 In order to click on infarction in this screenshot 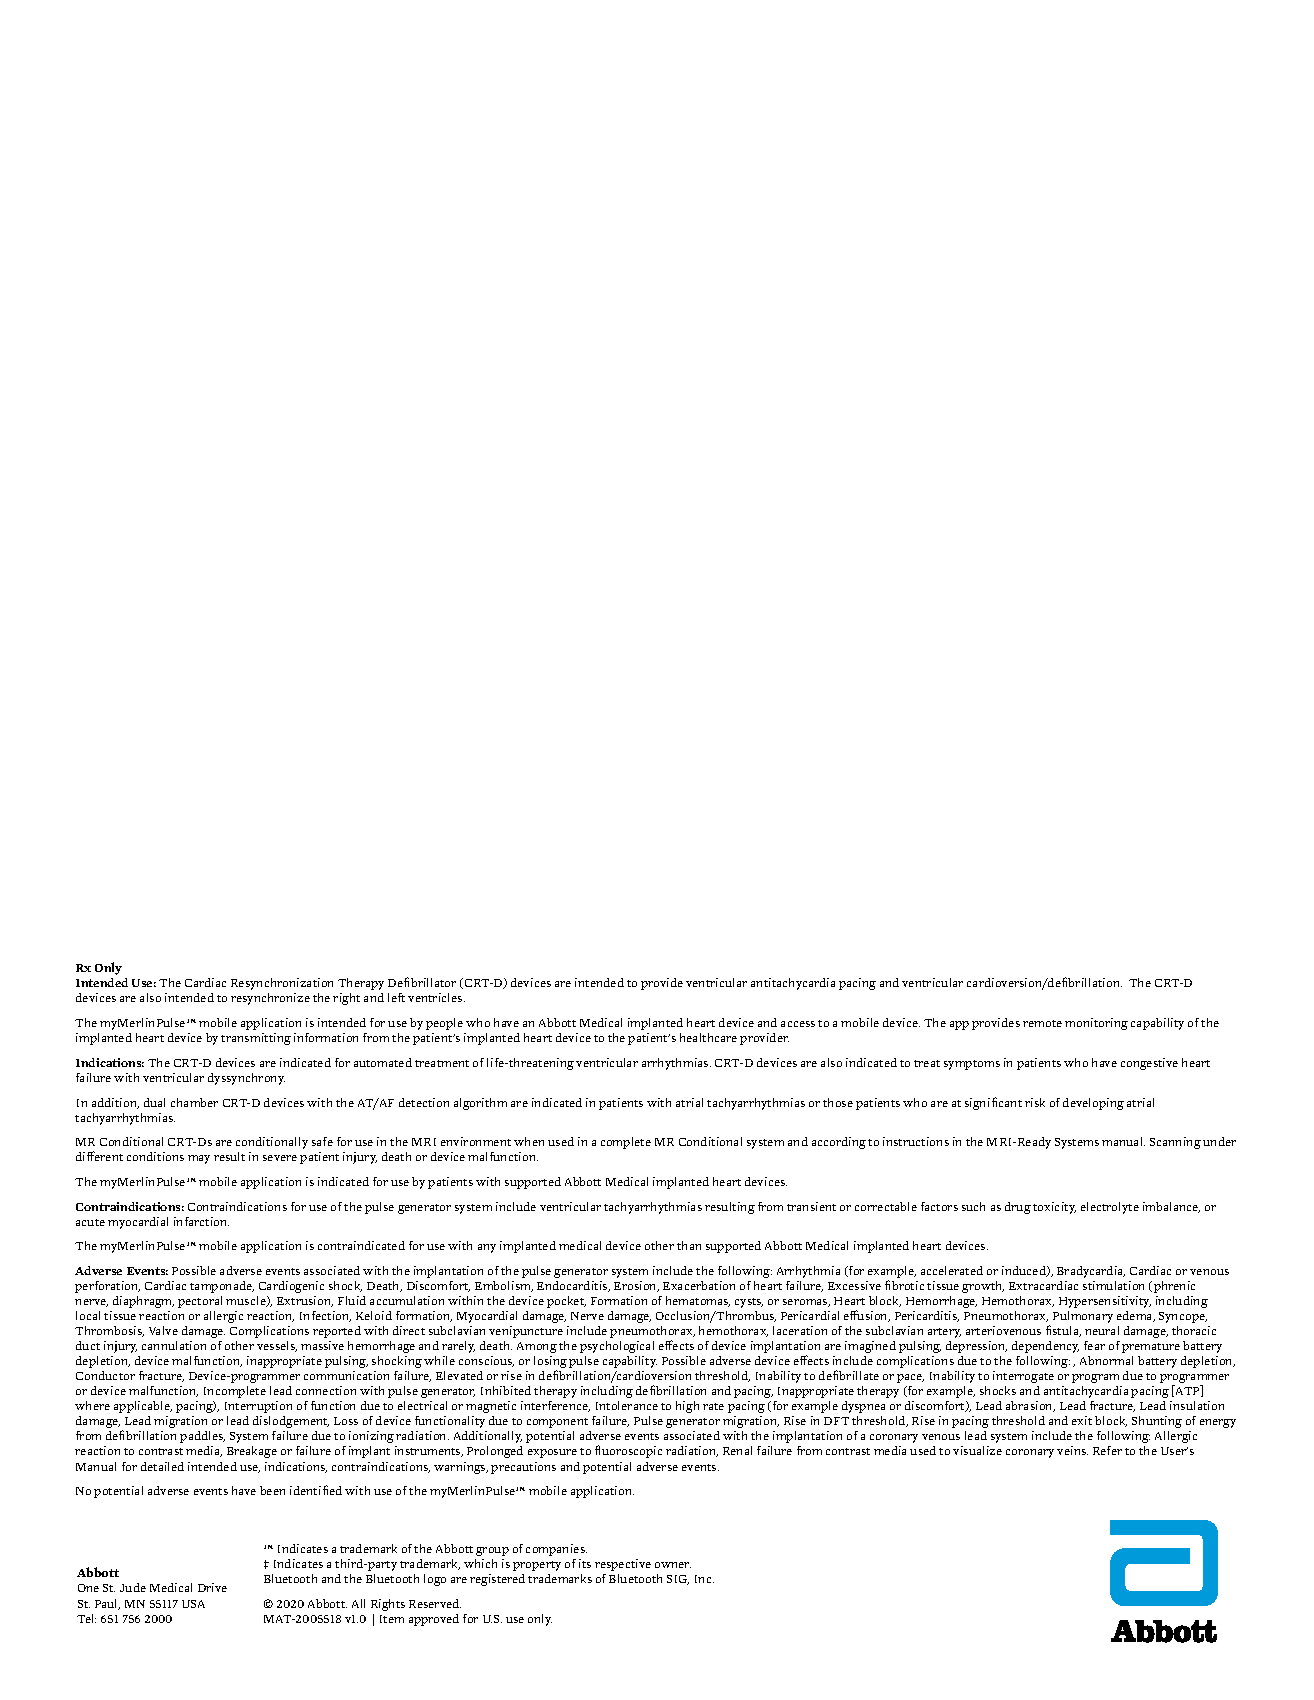, I will do `click(201, 1221)`.
